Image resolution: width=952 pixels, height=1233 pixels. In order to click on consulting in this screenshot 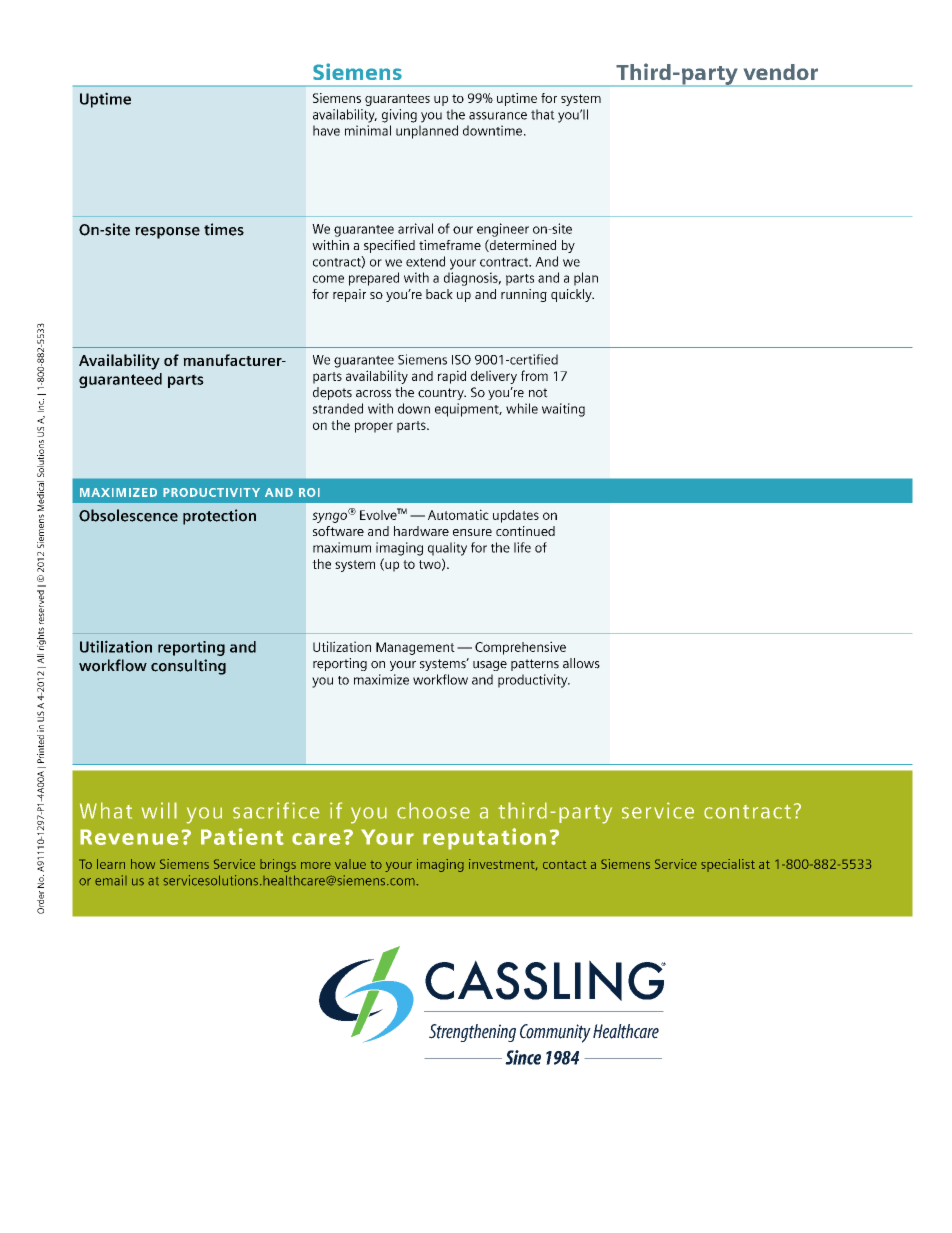, I will do `click(188, 667)`.
